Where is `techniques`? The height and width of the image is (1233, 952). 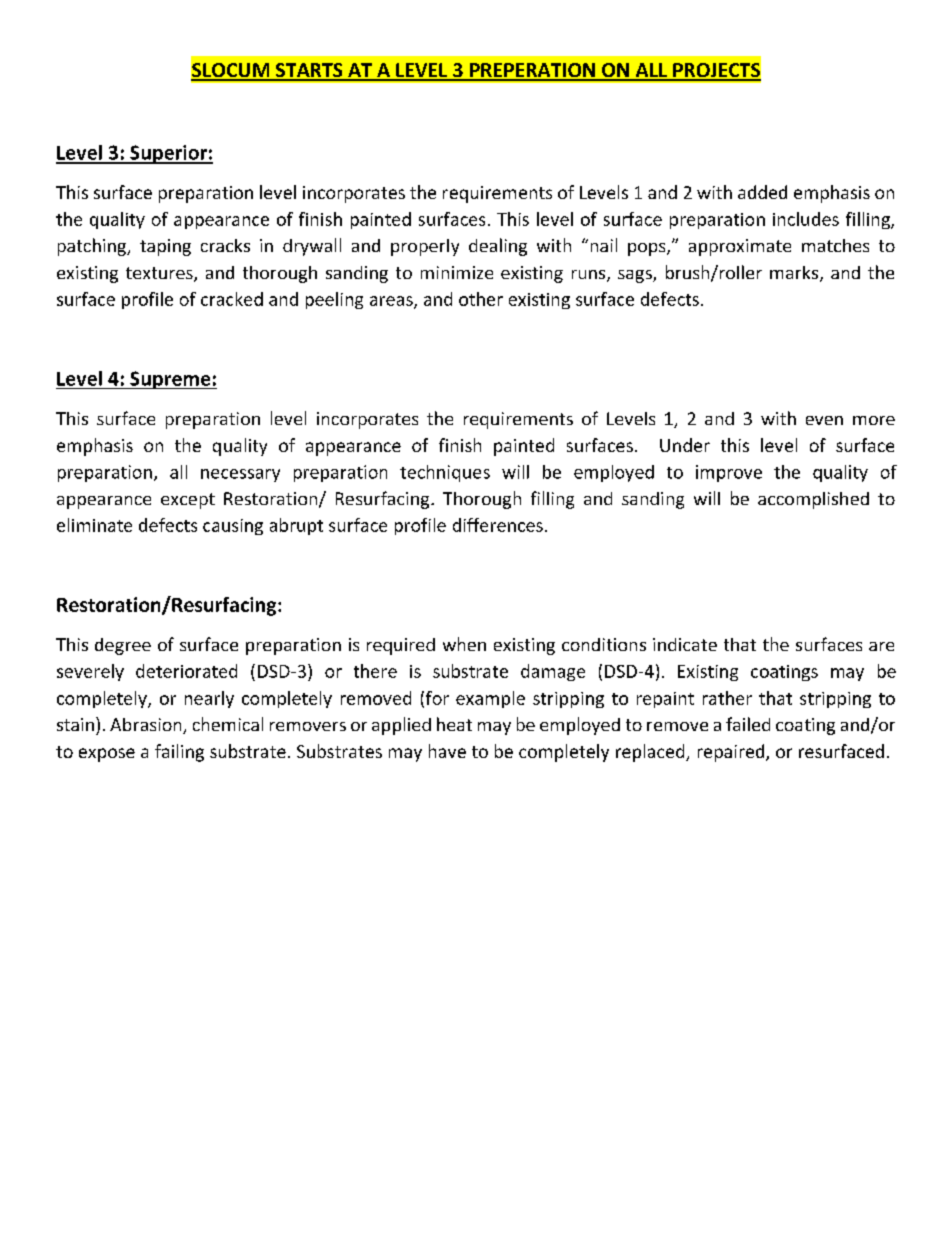 techniques is located at coordinates (445, 473).
